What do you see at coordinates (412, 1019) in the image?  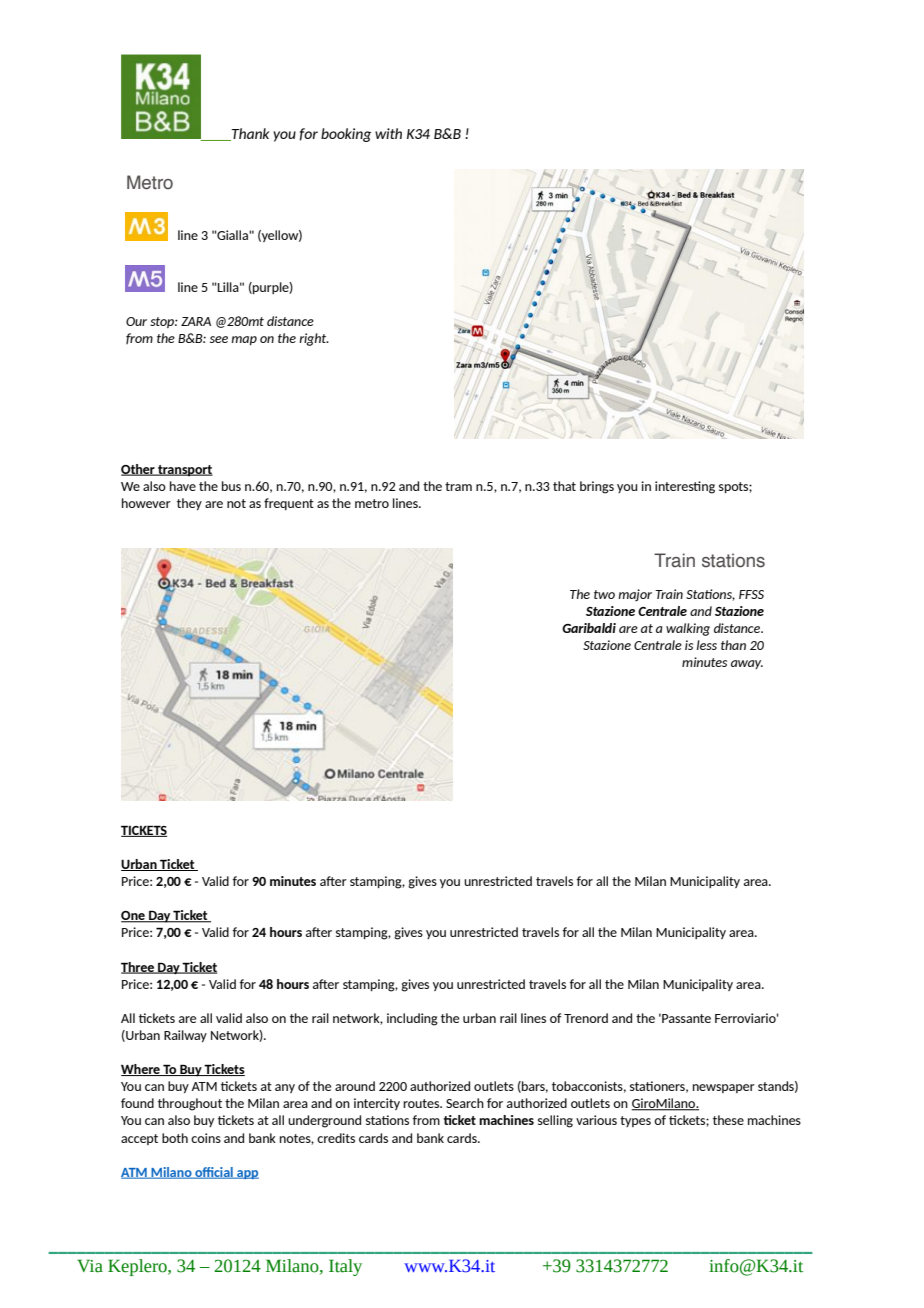 I see `including` at bounding box center [412, 1019].
